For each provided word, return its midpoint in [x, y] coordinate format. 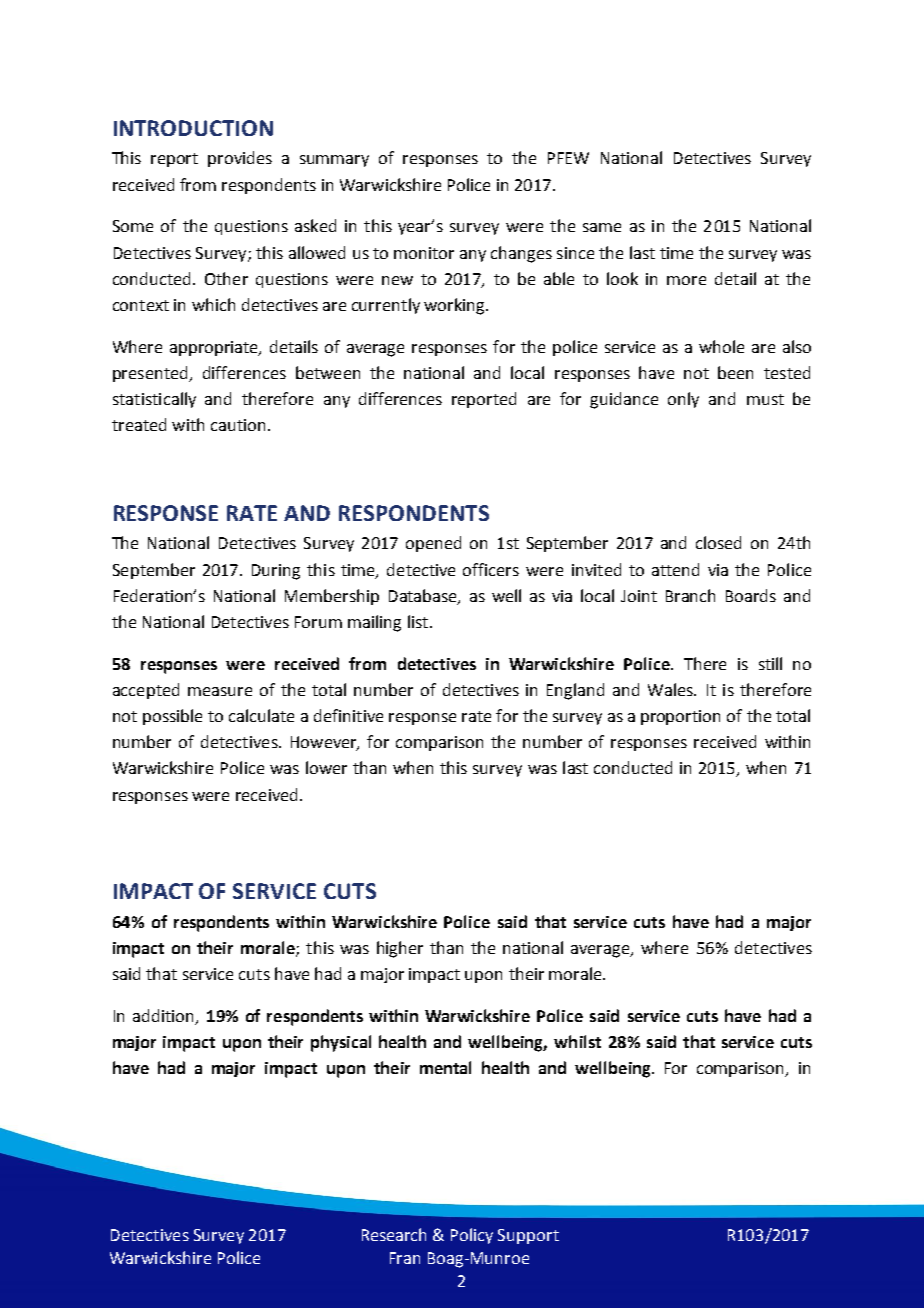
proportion [680, 717]
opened [433, 544]
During [276, 572]
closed [718, 542]
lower [326, 767]
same [602, 227]
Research [394, 1234]
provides [240, 159]
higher [400, 949]
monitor [424, 253]
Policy [472, 1236]
